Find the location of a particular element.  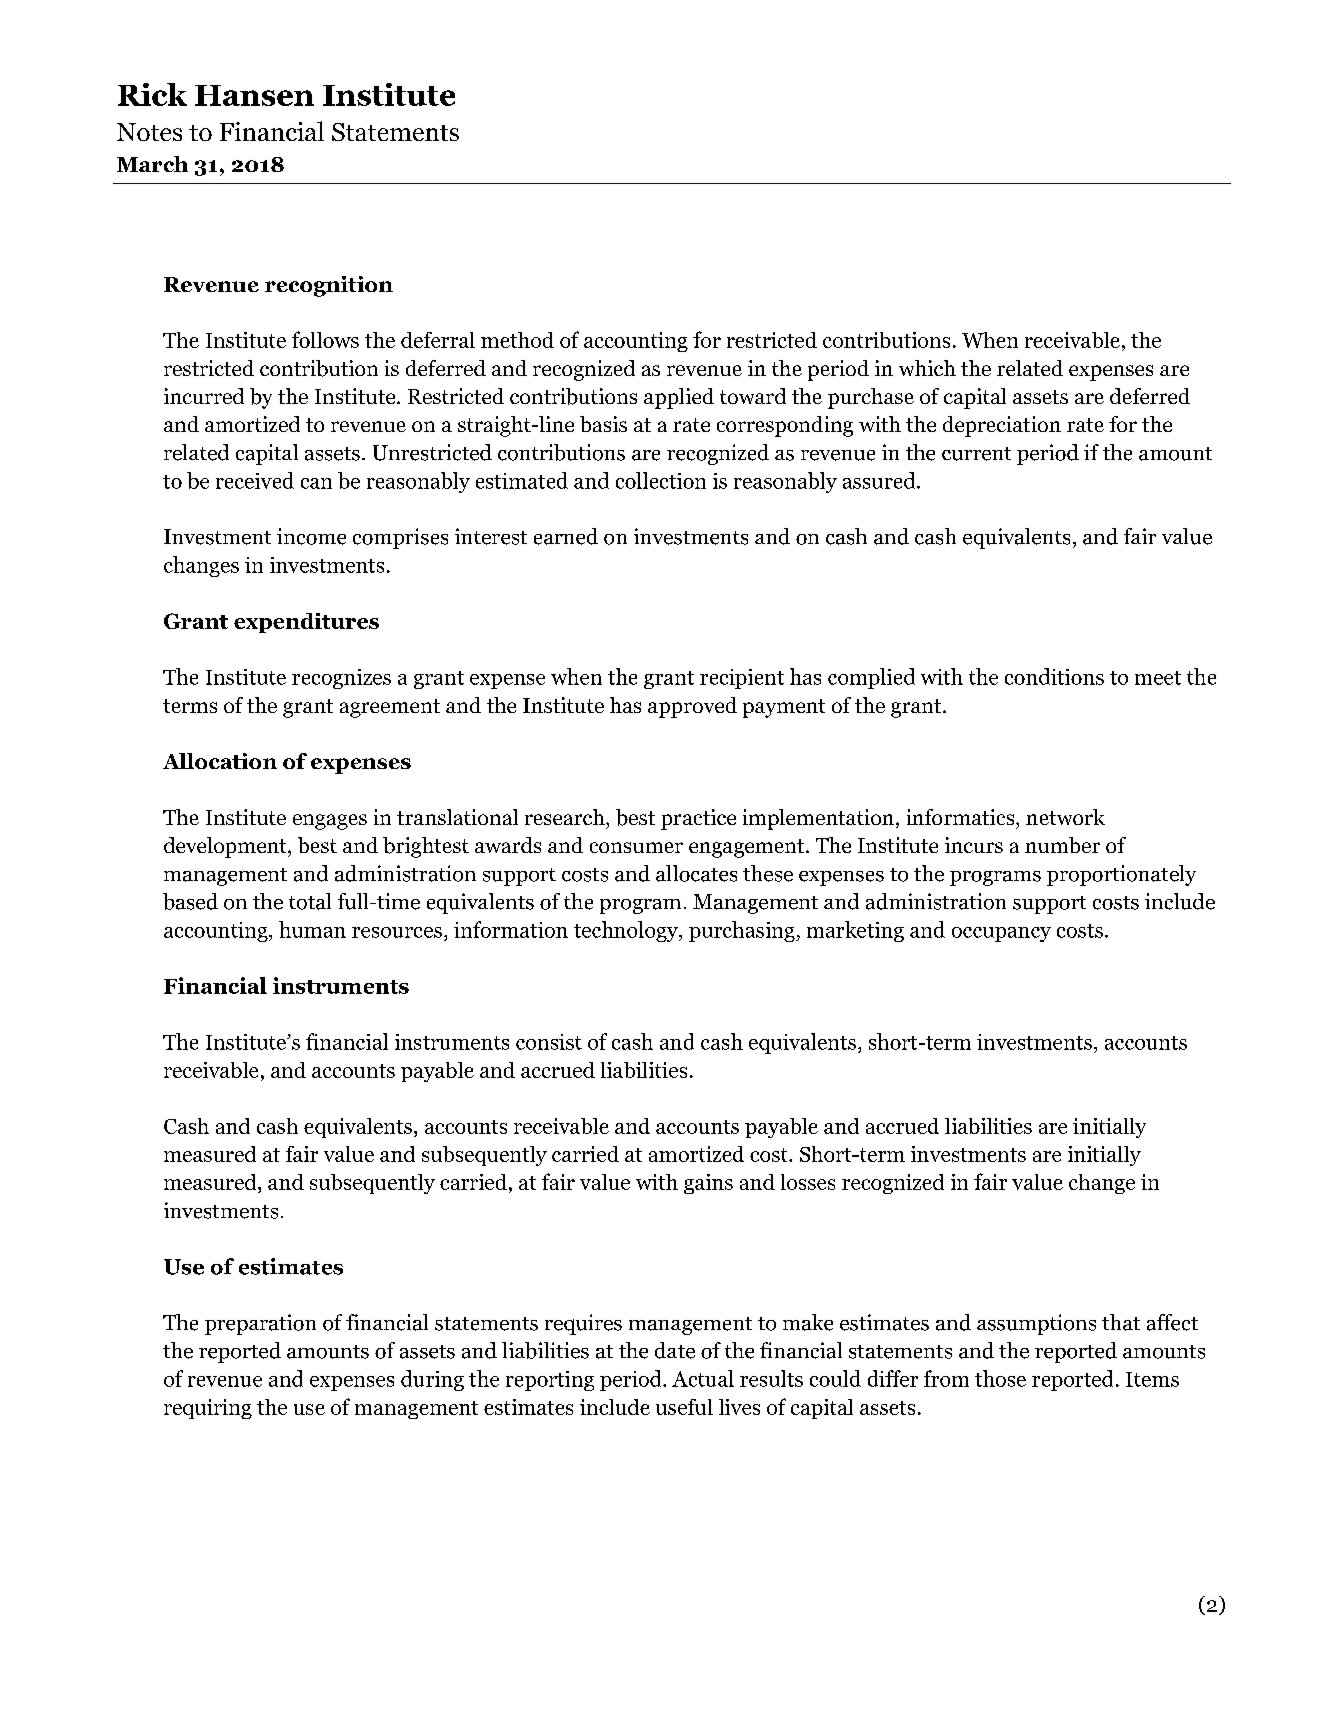

Hansen is located at coordinates (254, 95).
